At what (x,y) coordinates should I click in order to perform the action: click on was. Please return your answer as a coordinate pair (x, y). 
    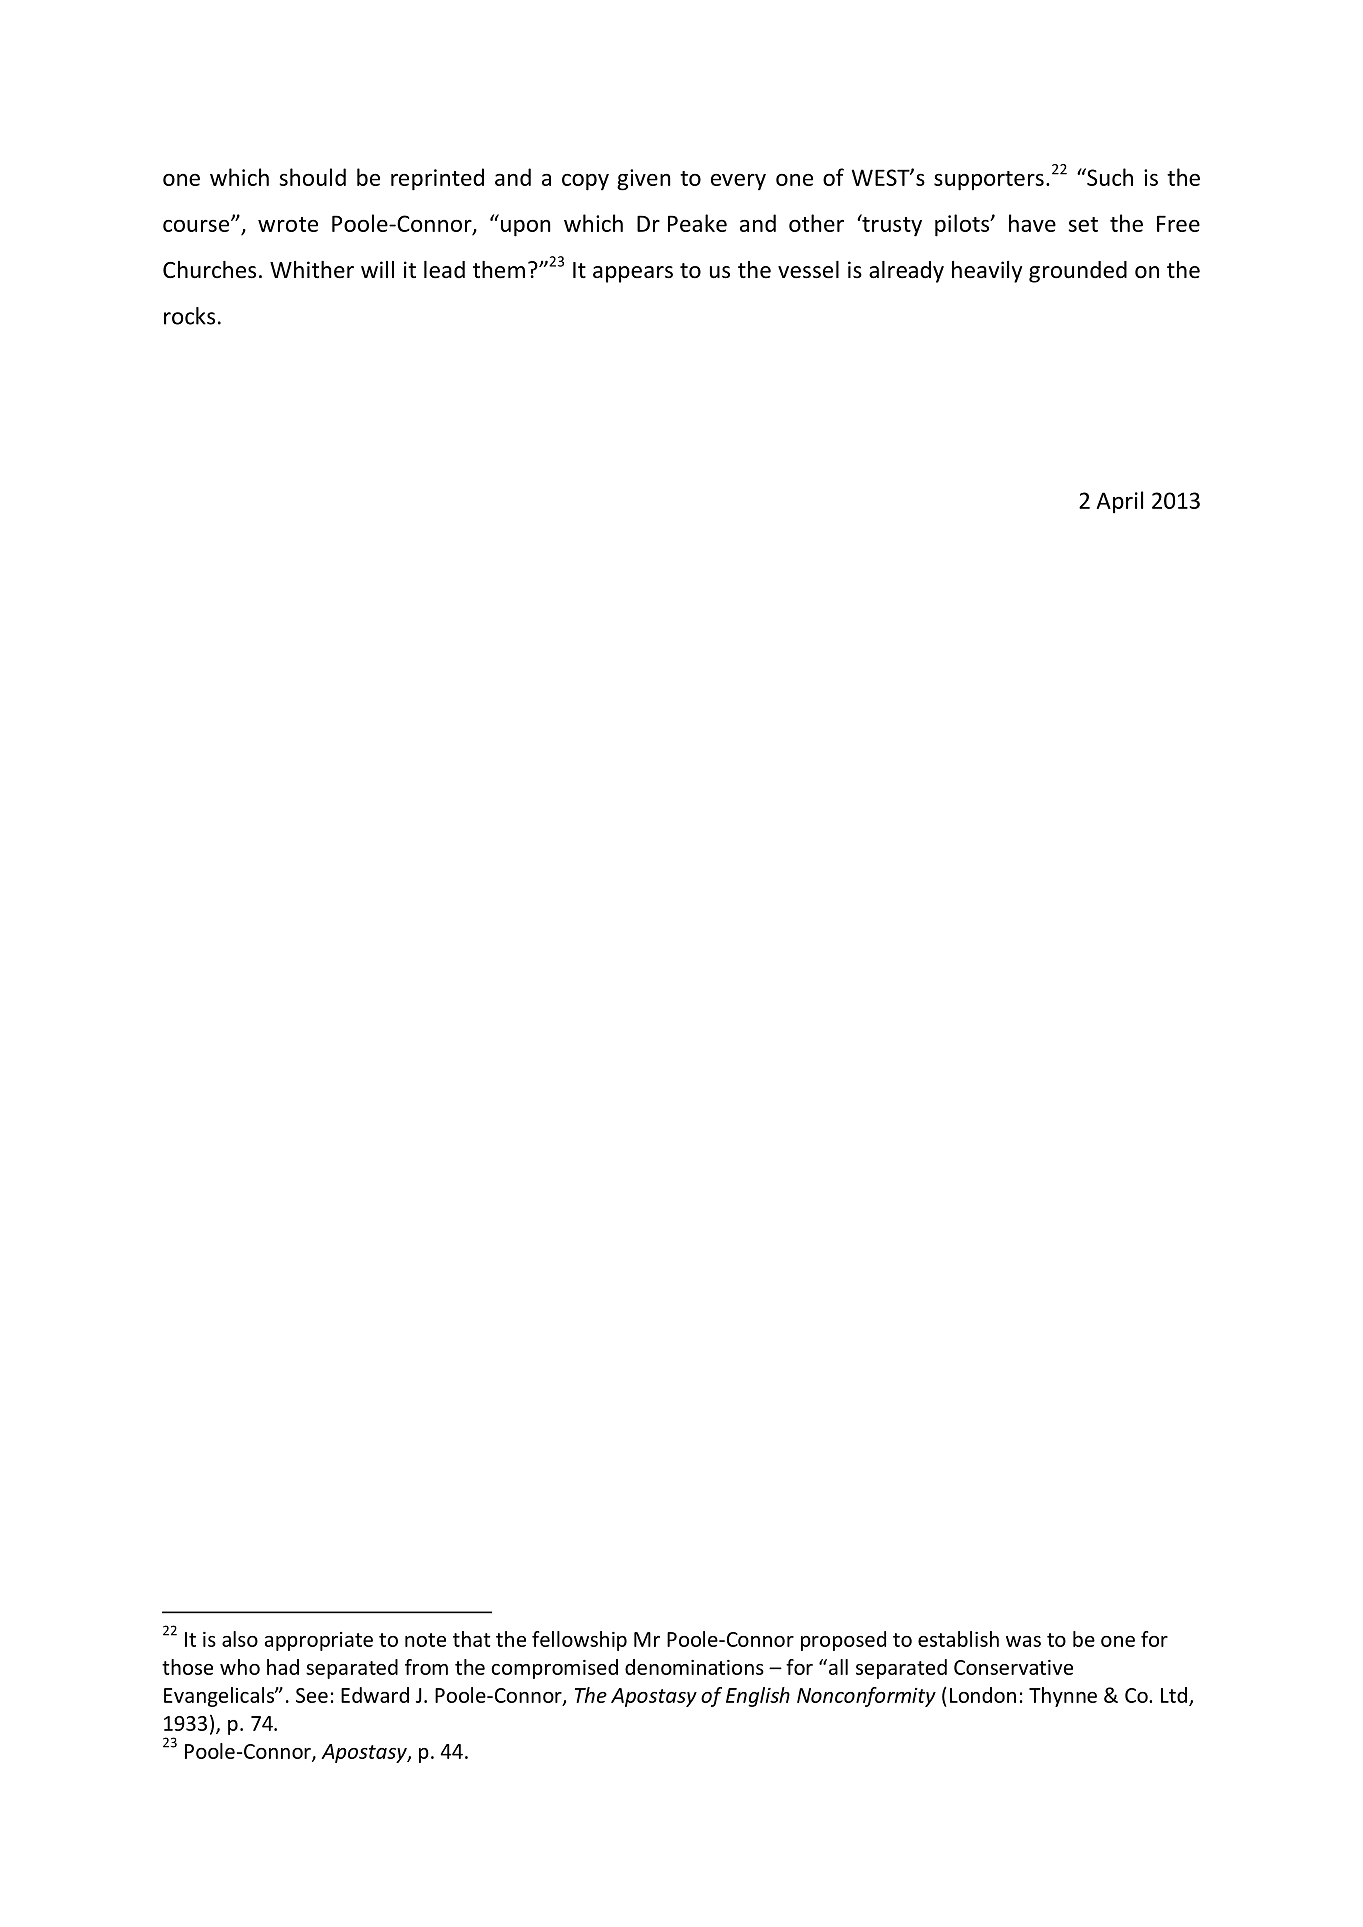
    Looking at the image, I should click on (1023, 1641).
